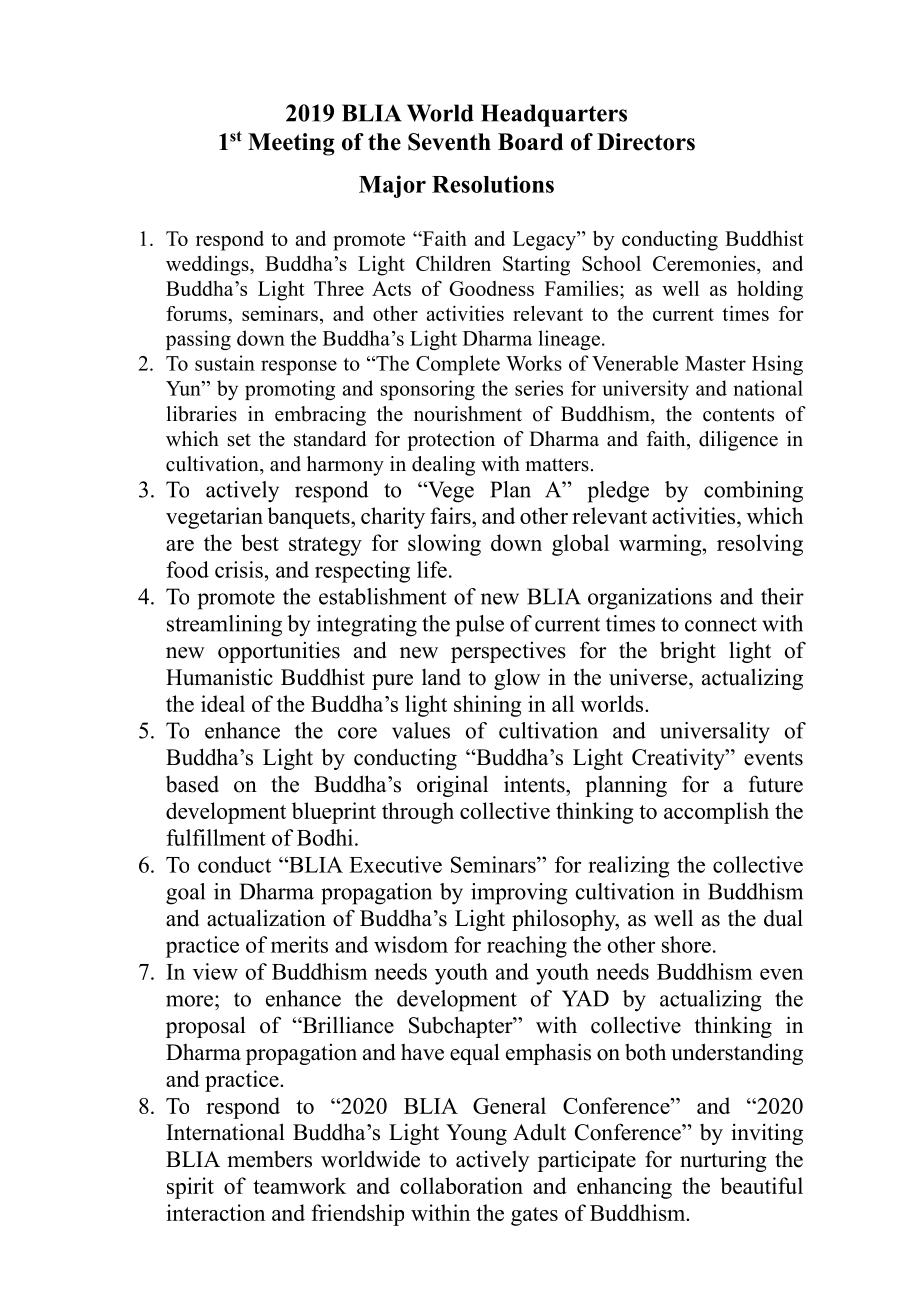 The width and height of the image is (924, 1308). I want to click on members, so click(269, 1159).
